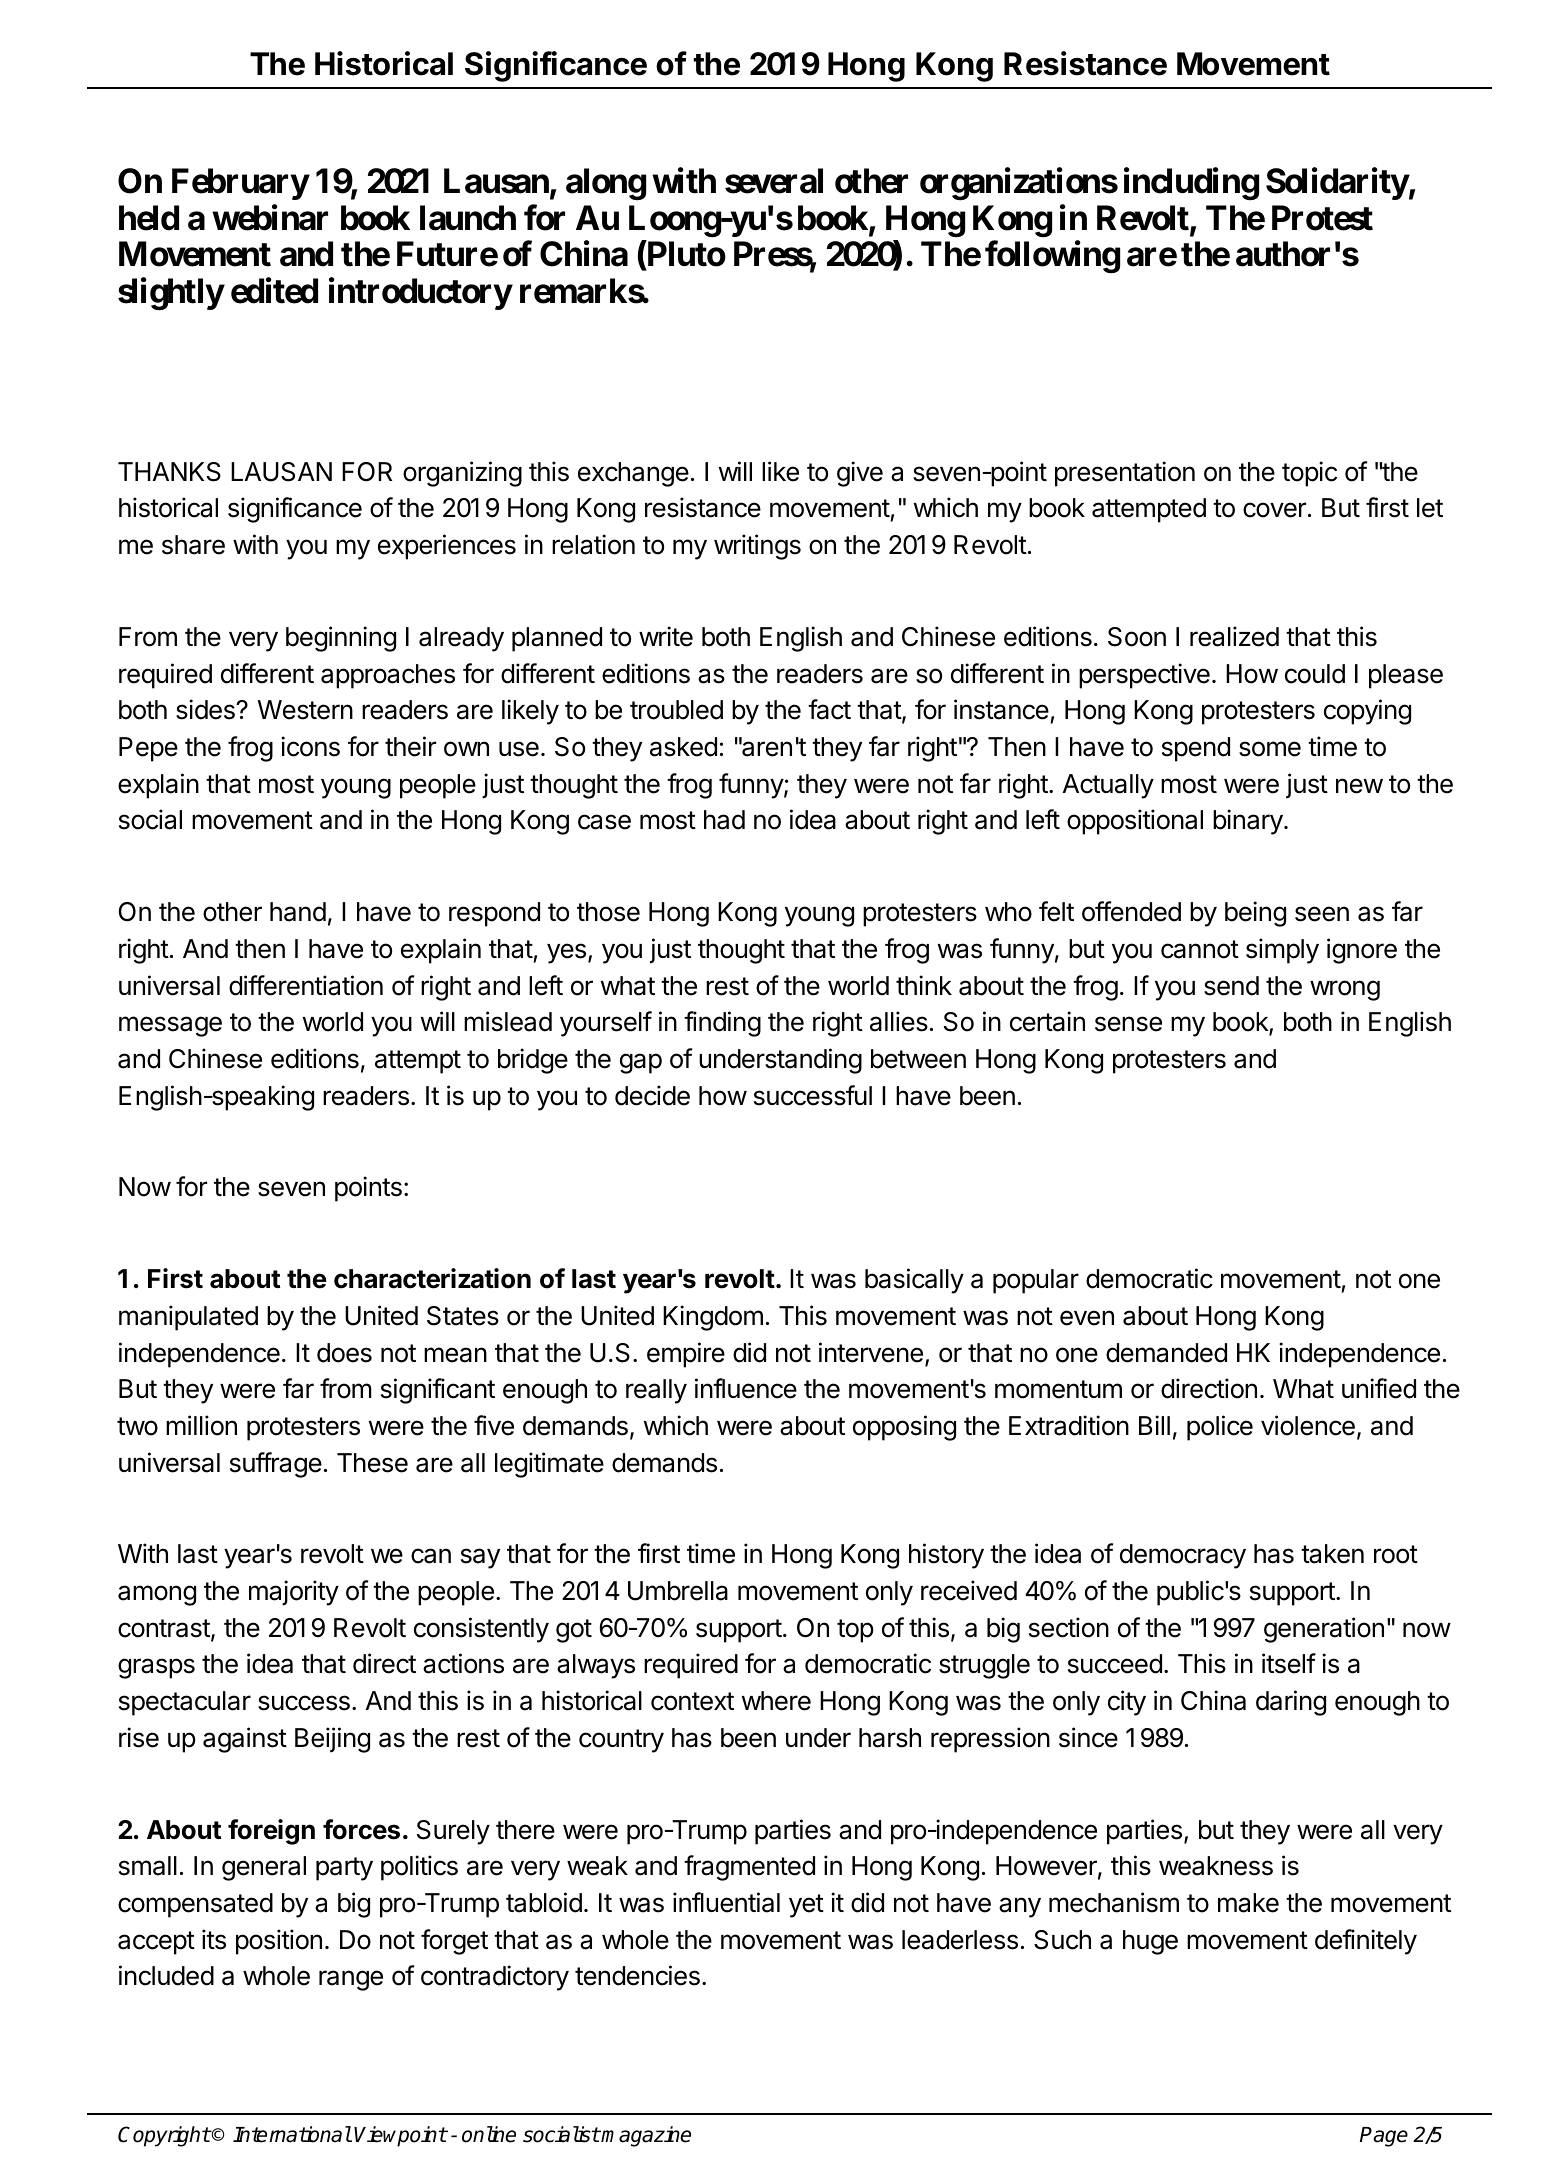  Describe the element at coordinates (645, 2136) in the screenshot. I see `magazine` at that location.
